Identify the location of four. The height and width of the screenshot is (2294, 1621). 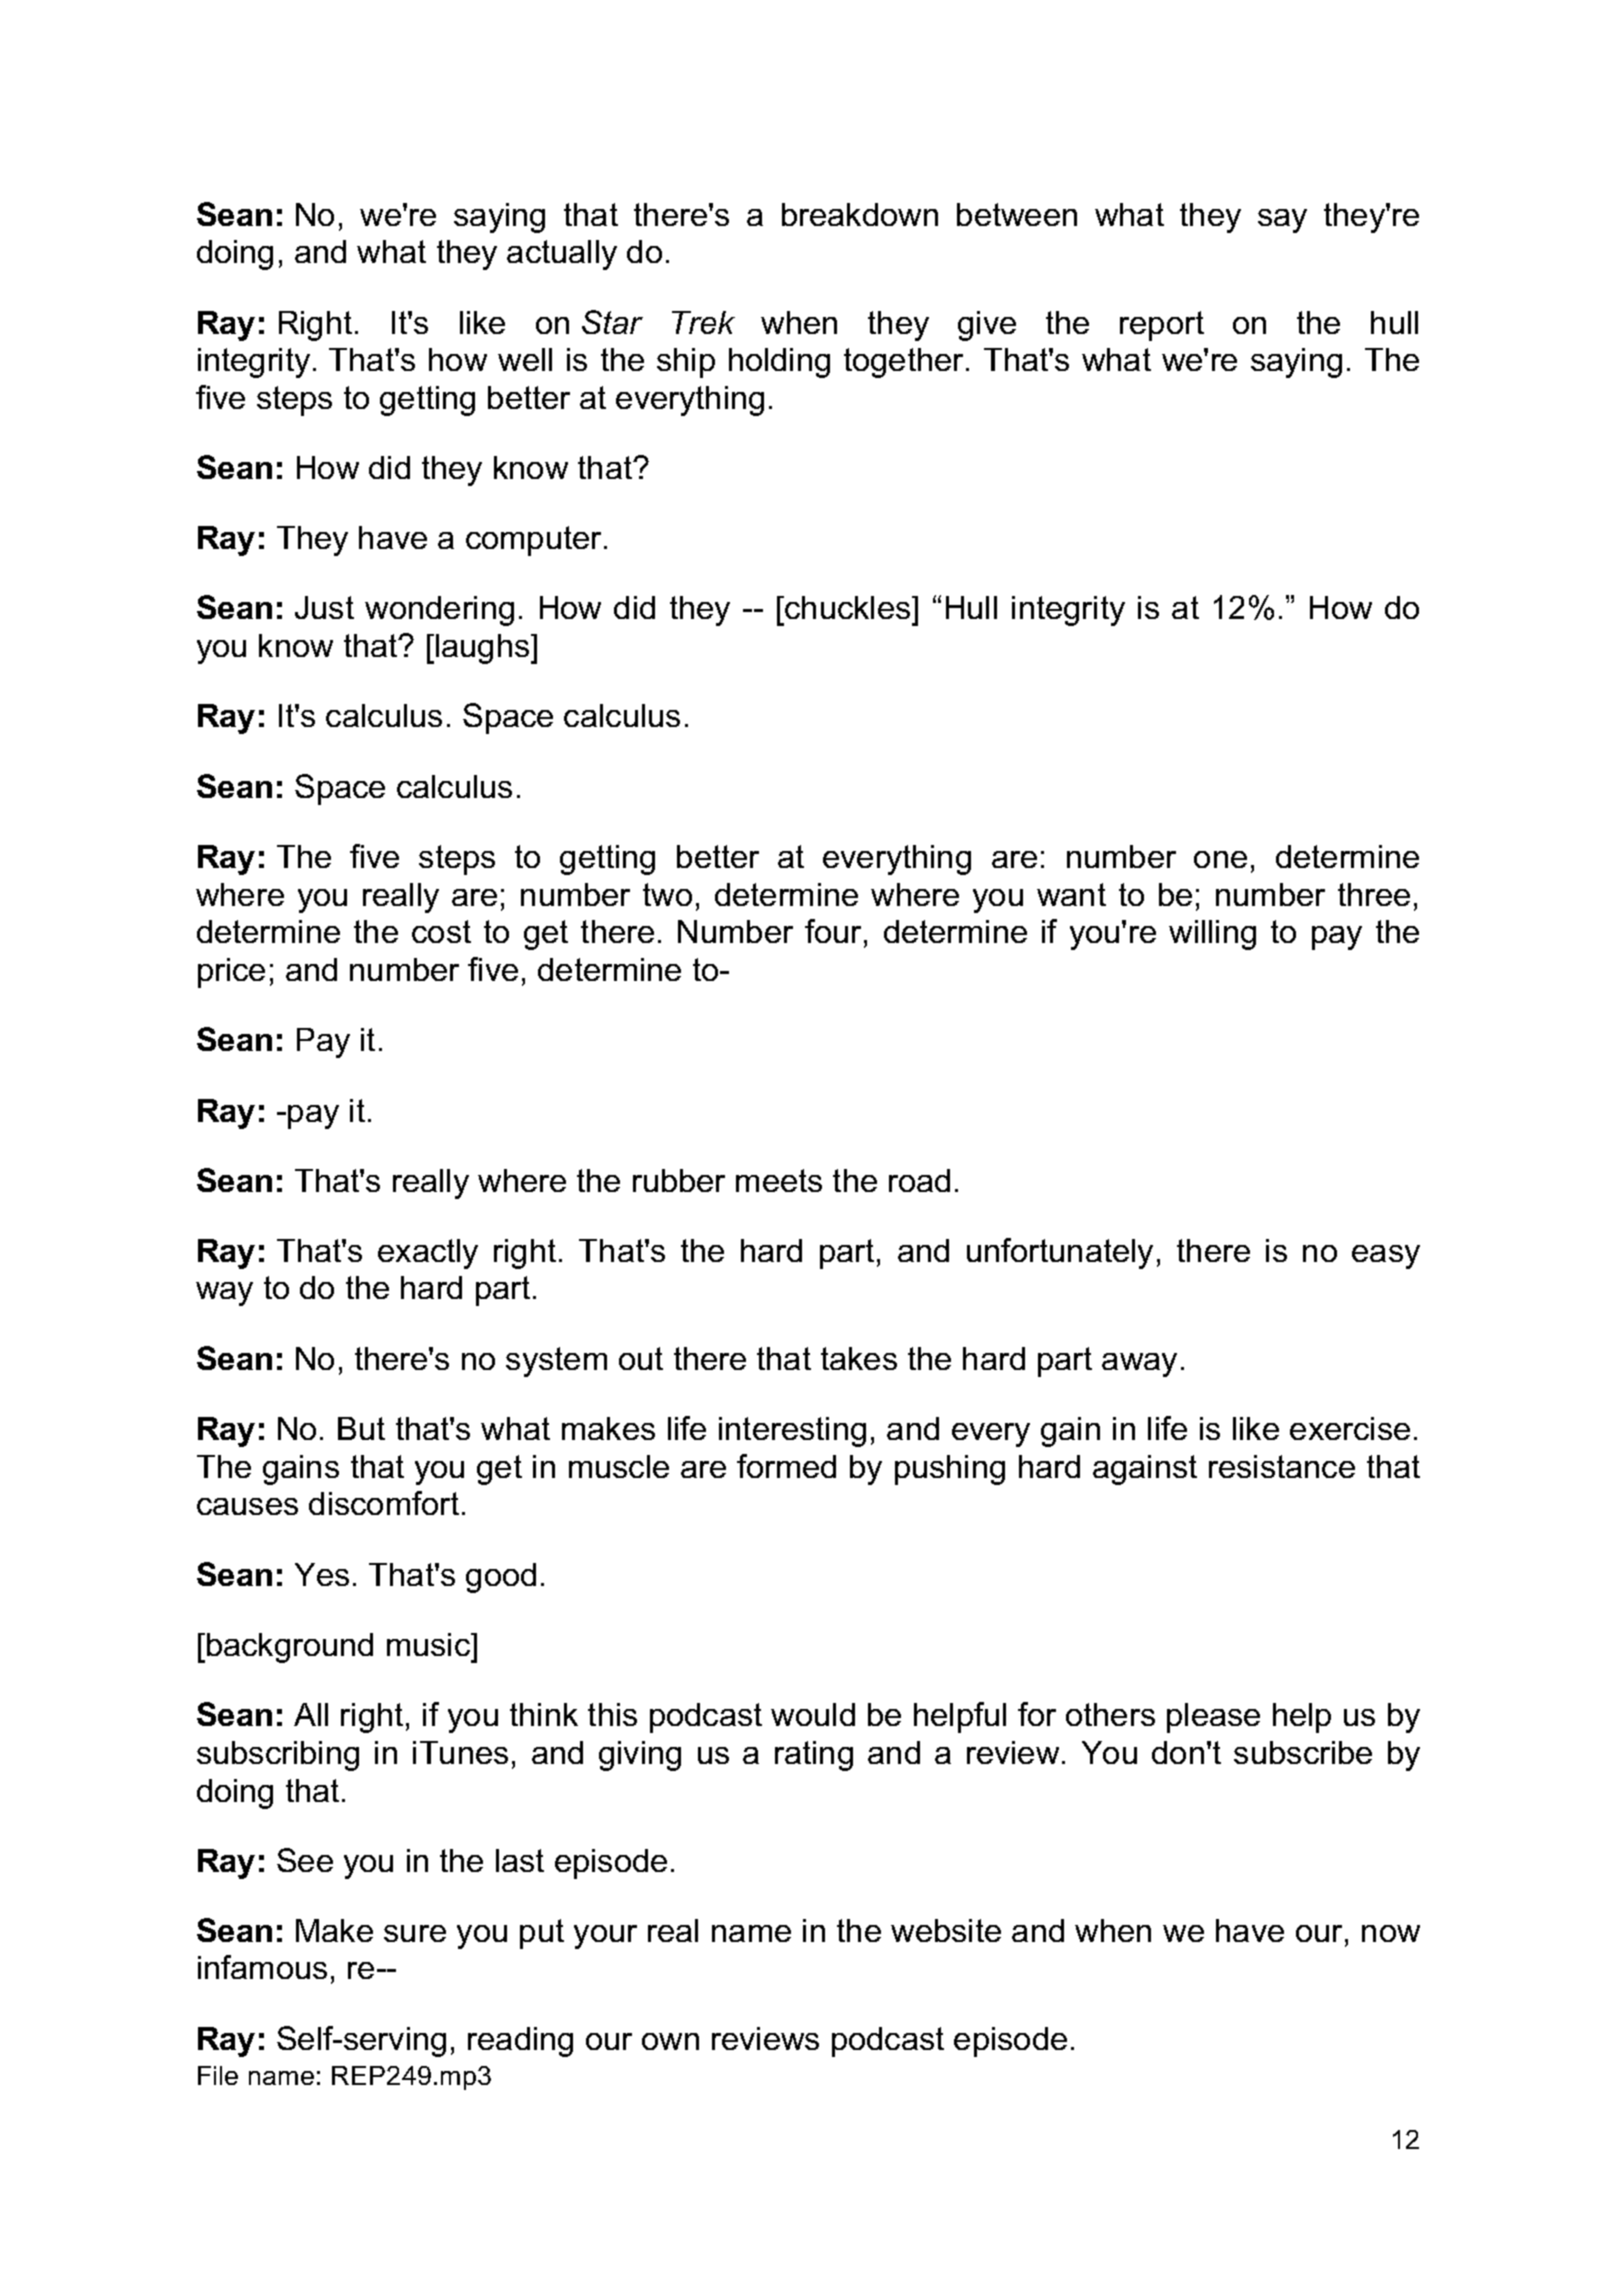
(835, 931).
